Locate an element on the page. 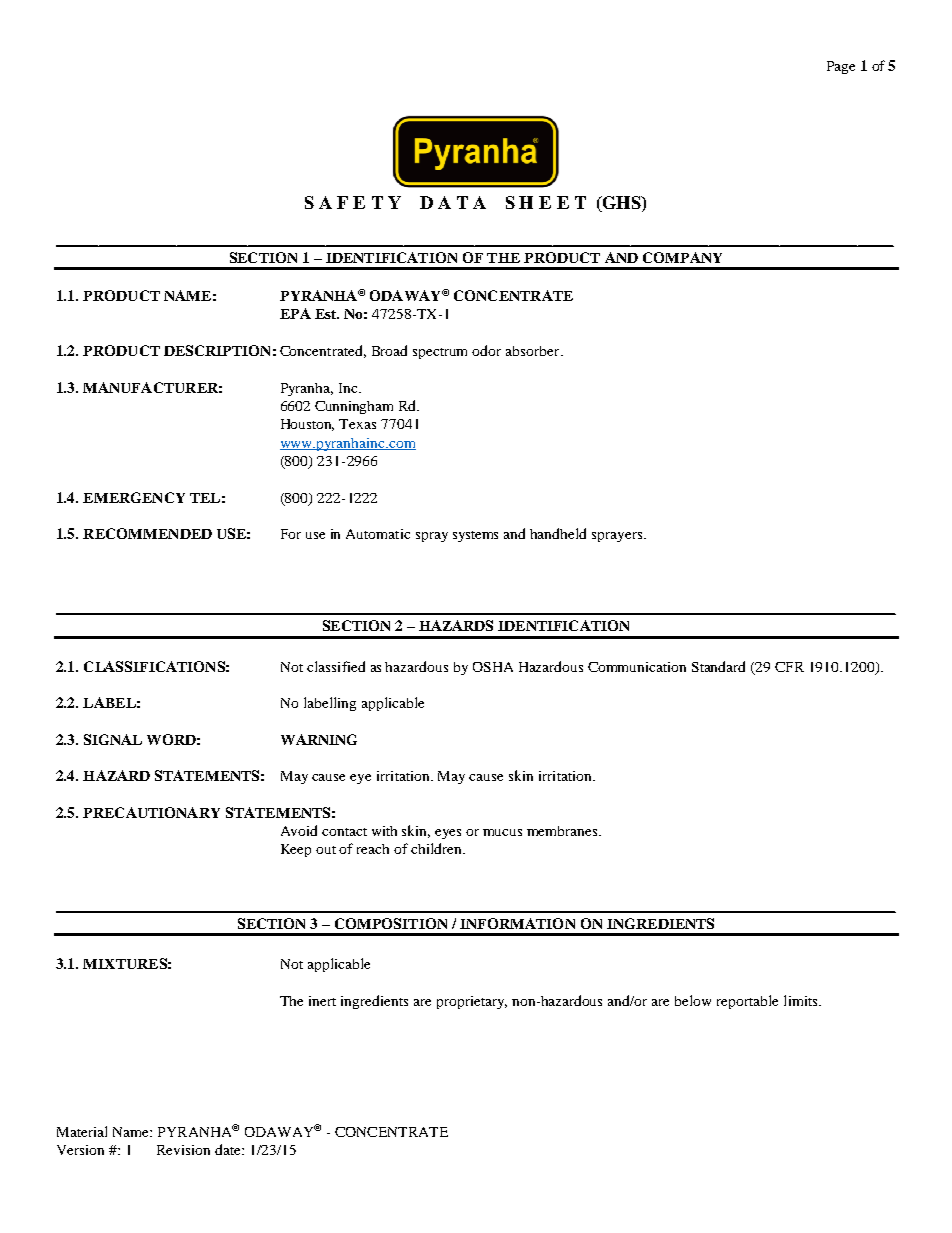 The image size is (952, 1233). odor is located at coordinates (486, 350).
